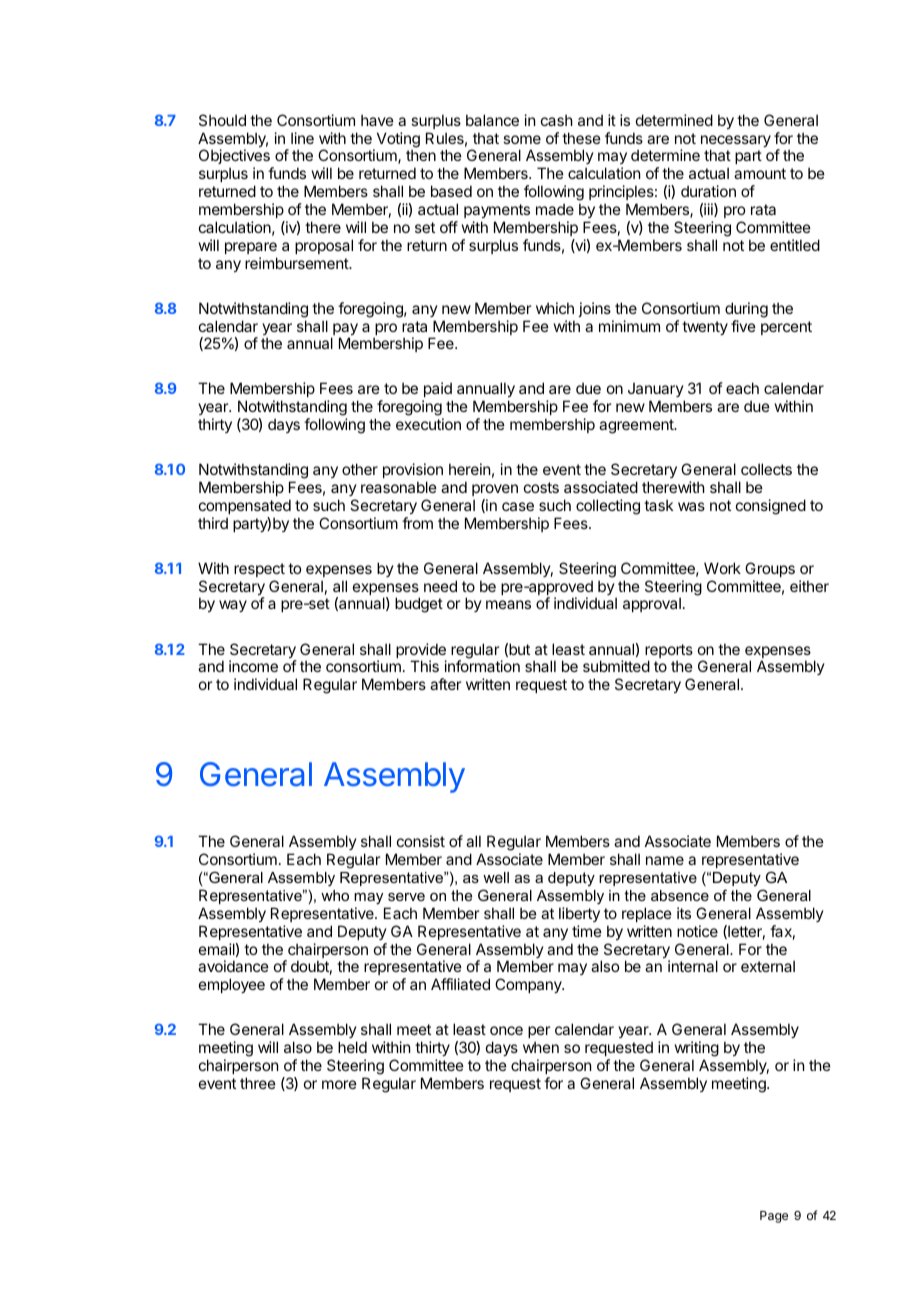 The image size is (924, 1307). Describe the element at coordinates (665, 860) in the document. I see `name` at that location.
